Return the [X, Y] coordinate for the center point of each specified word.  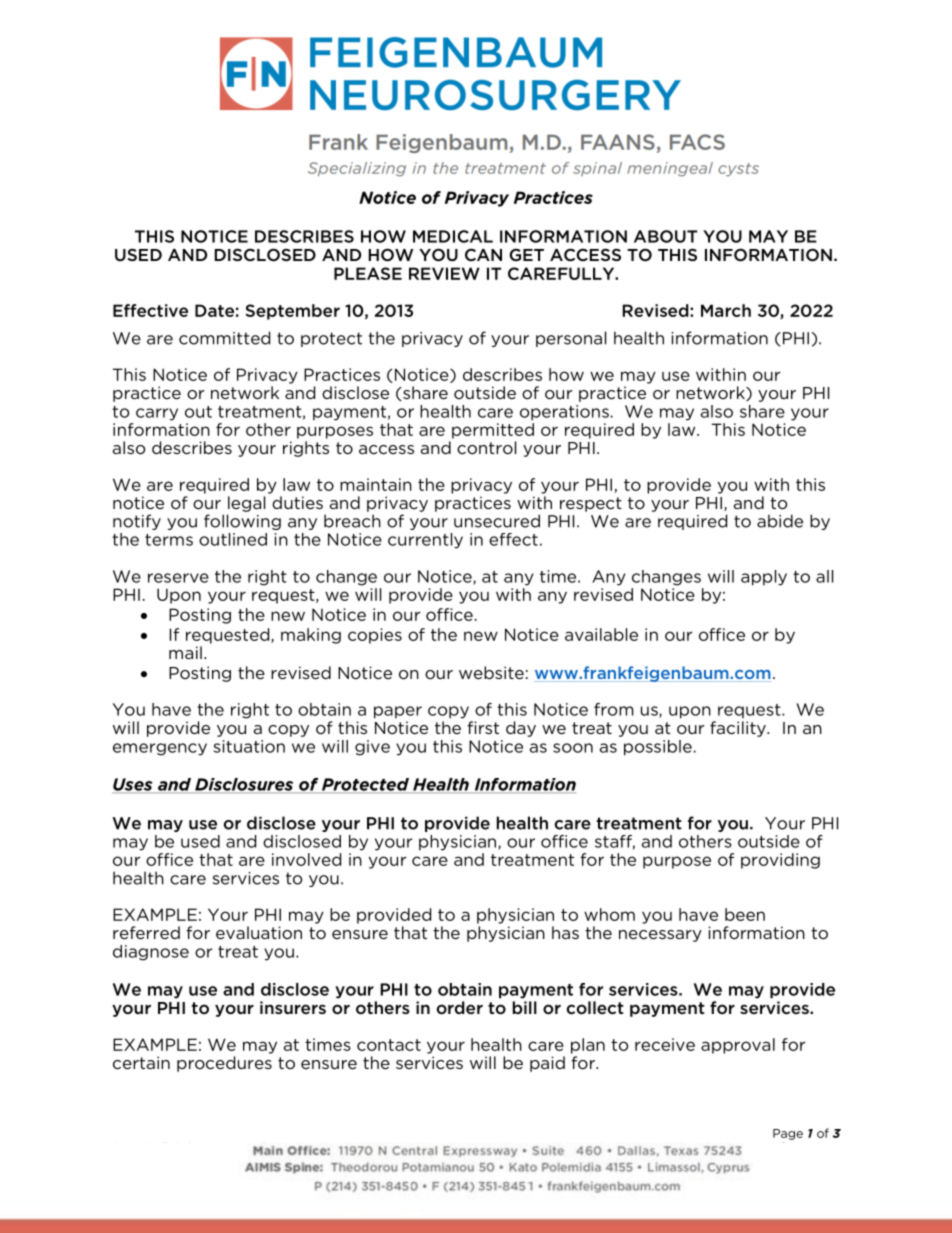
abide [780, 521]
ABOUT [665, 236]
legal [246, 504]
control [486, 447]
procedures [224, 1064]
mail [185, 652]
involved [306, 859]
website [491, 672]
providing [780, 861]
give [372, 748]
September [293, 312]
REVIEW [444, 273]
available [601, 634]
